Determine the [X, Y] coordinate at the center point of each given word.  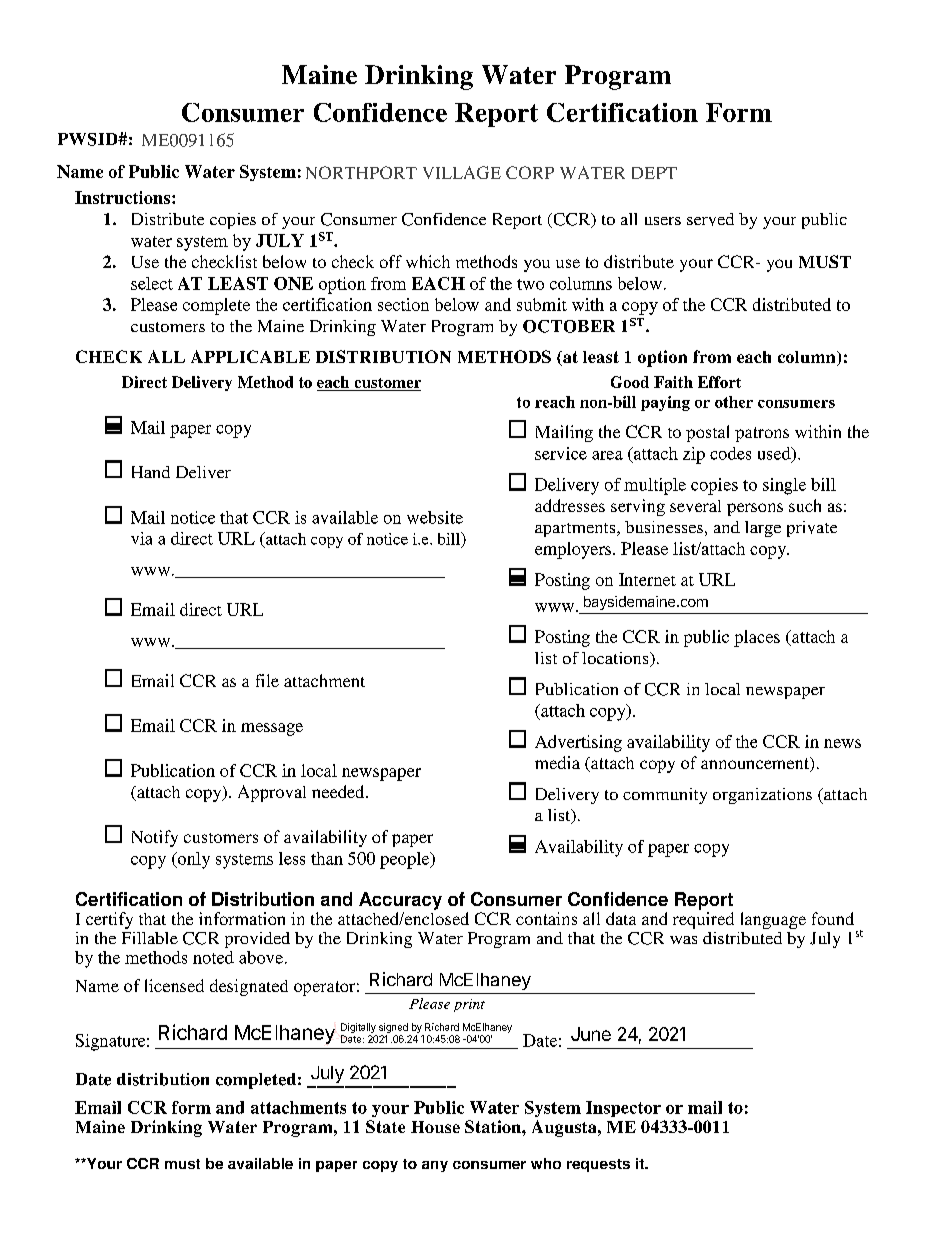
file [267, 680]
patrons [762, 434]
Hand [151, 472]
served [710, 219]
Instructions [124, 197]
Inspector [623, 1109]
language [773, 920]
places [757, 638]
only [192, 860]
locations [616, 659]
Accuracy [400, 901]
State [385, 1126]
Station [494, 1126]
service [561, 453]
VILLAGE [462, 172]
